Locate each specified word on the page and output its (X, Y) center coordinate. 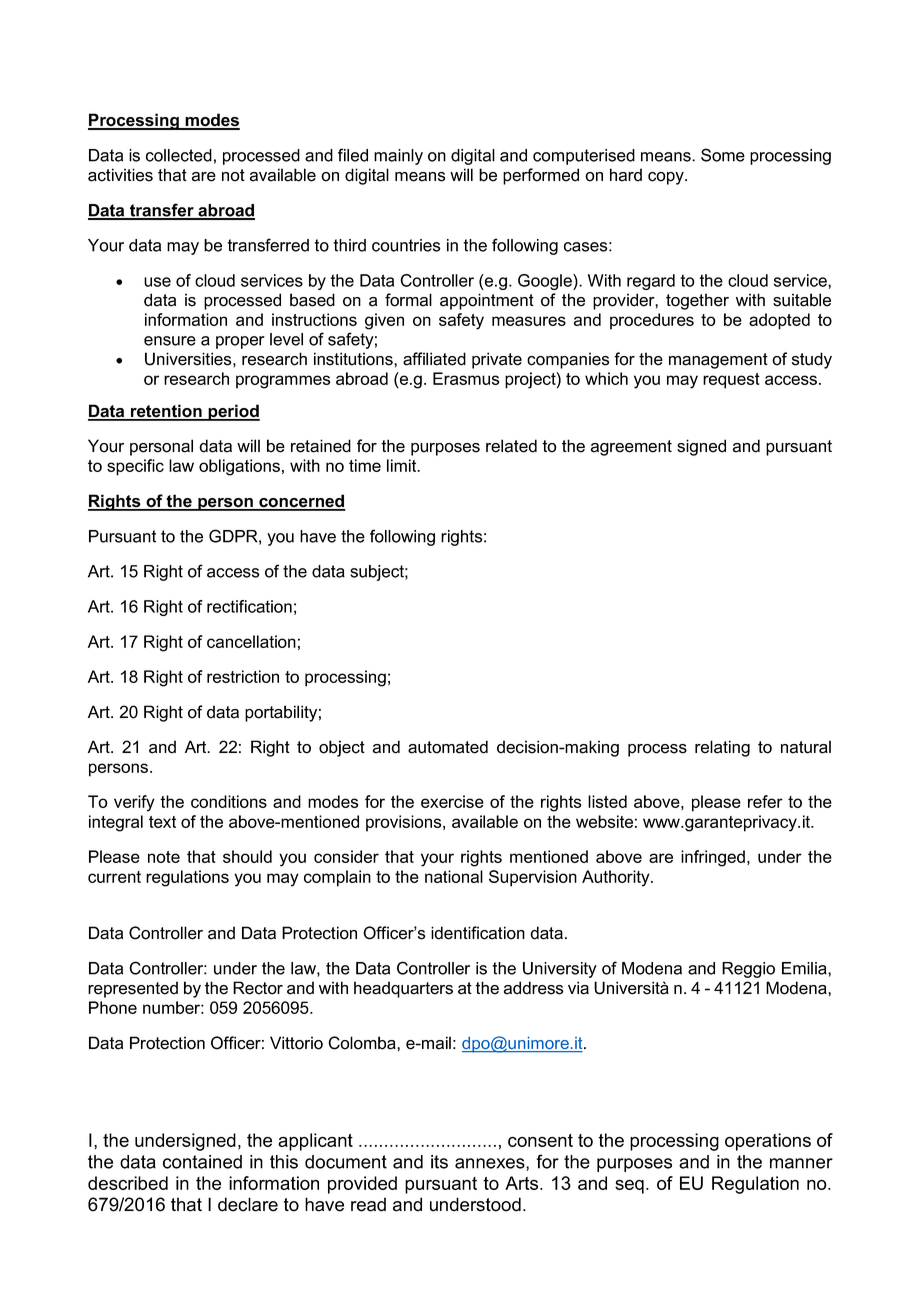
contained (202, 1162)
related (511, 446)
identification (478, 933)
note (164, 857)
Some (723, 155)
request (731, 381)
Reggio (748, 970)
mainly (398, 157)
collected (179, 155)
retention (166, 412)
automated (448, 747)
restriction (243, 676)
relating (722, 748)
